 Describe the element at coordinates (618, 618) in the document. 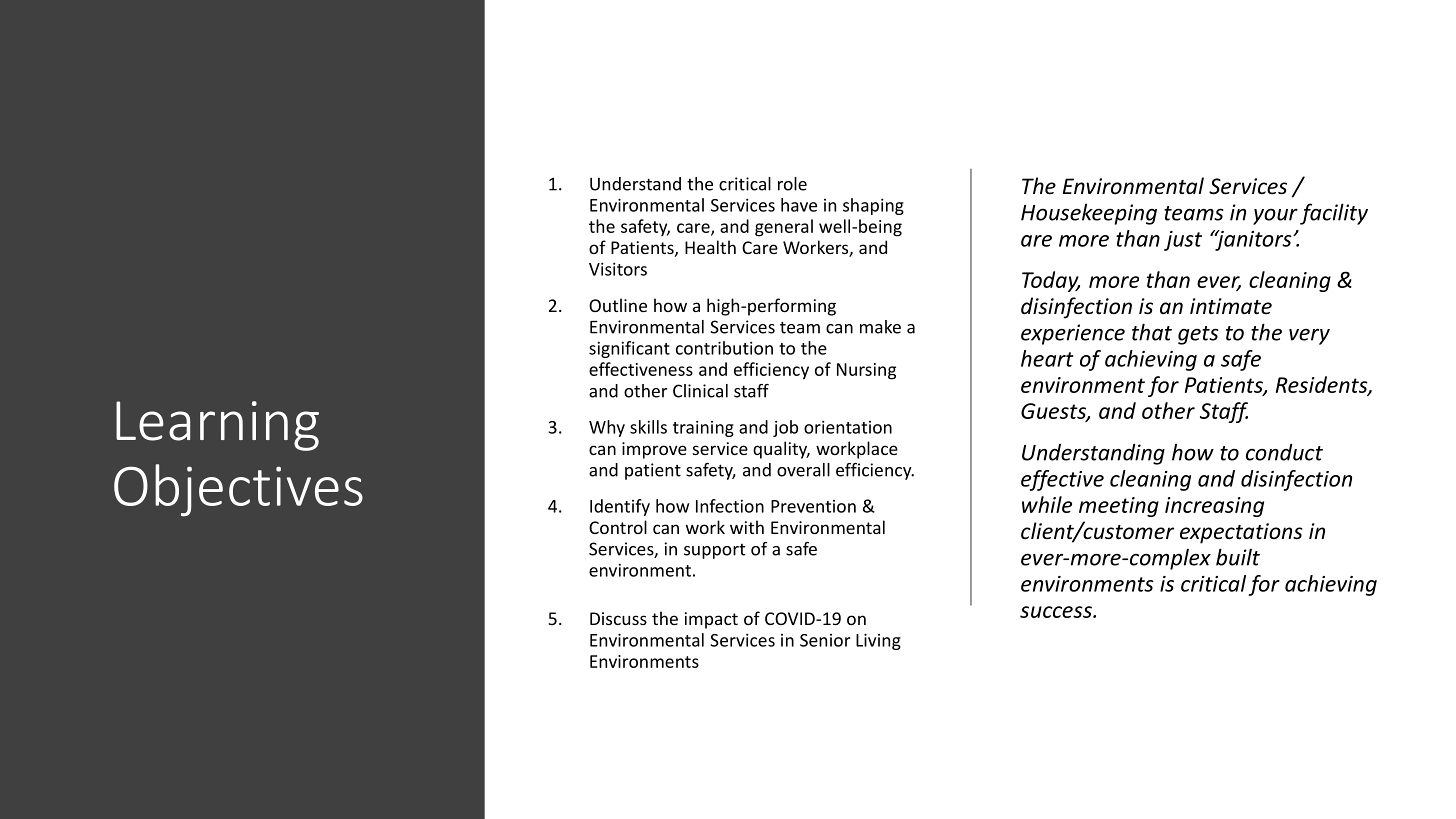

I see `Discuss` at that location.
